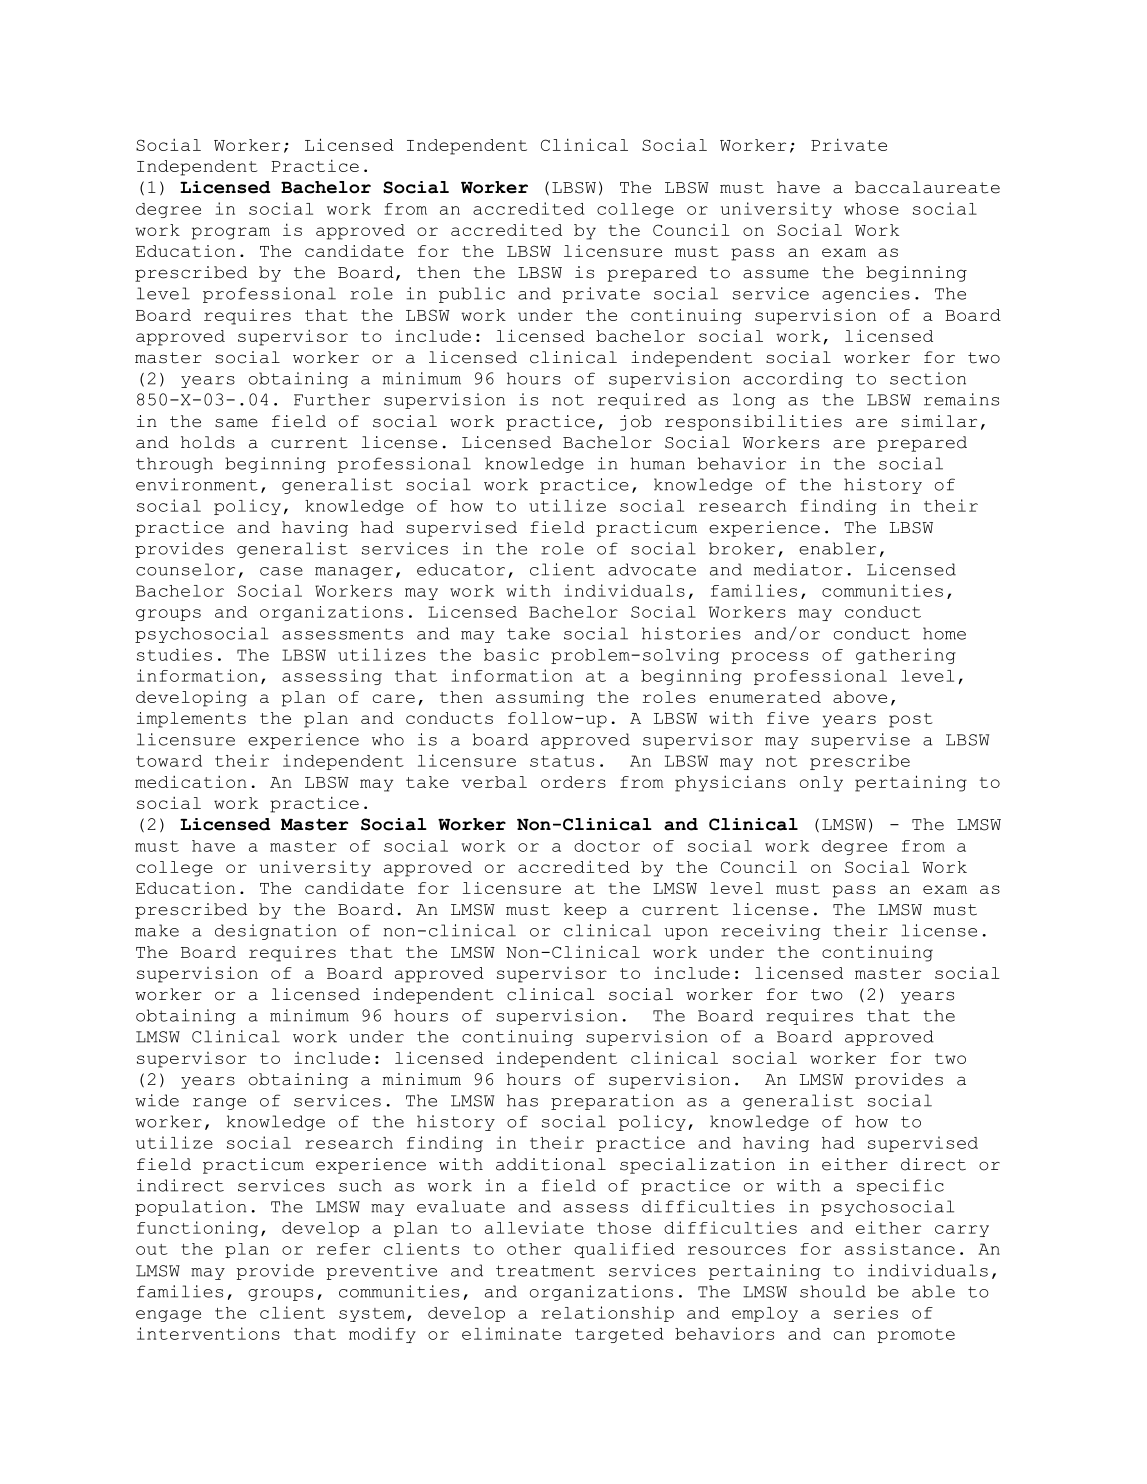 Image resolution: width=1147 pixels, height=1484 pixels. I want to click on only, so click(821, 784).
